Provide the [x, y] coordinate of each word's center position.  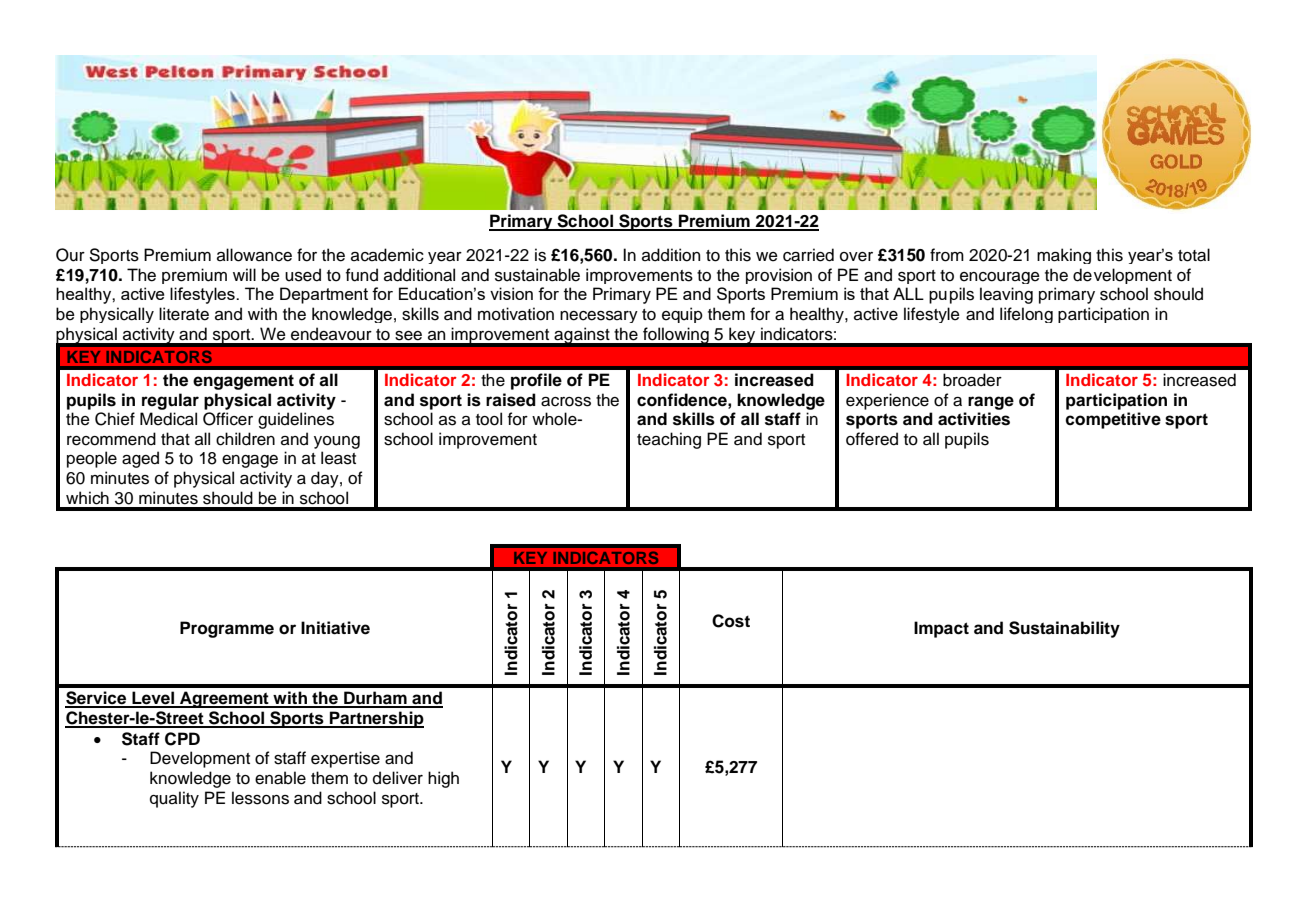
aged [140, 459]
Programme [227, 629]
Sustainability [1064, 629]
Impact [941, 629]
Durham [375, 699]
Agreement [224, 699]
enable [280, 778]
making [1064, 256]
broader [972, 380]
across [566, 402]
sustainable [537, 275]
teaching [669, 440]
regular [170, 401]
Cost [731, 621]
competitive [1113, 420]
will [244, 274]
